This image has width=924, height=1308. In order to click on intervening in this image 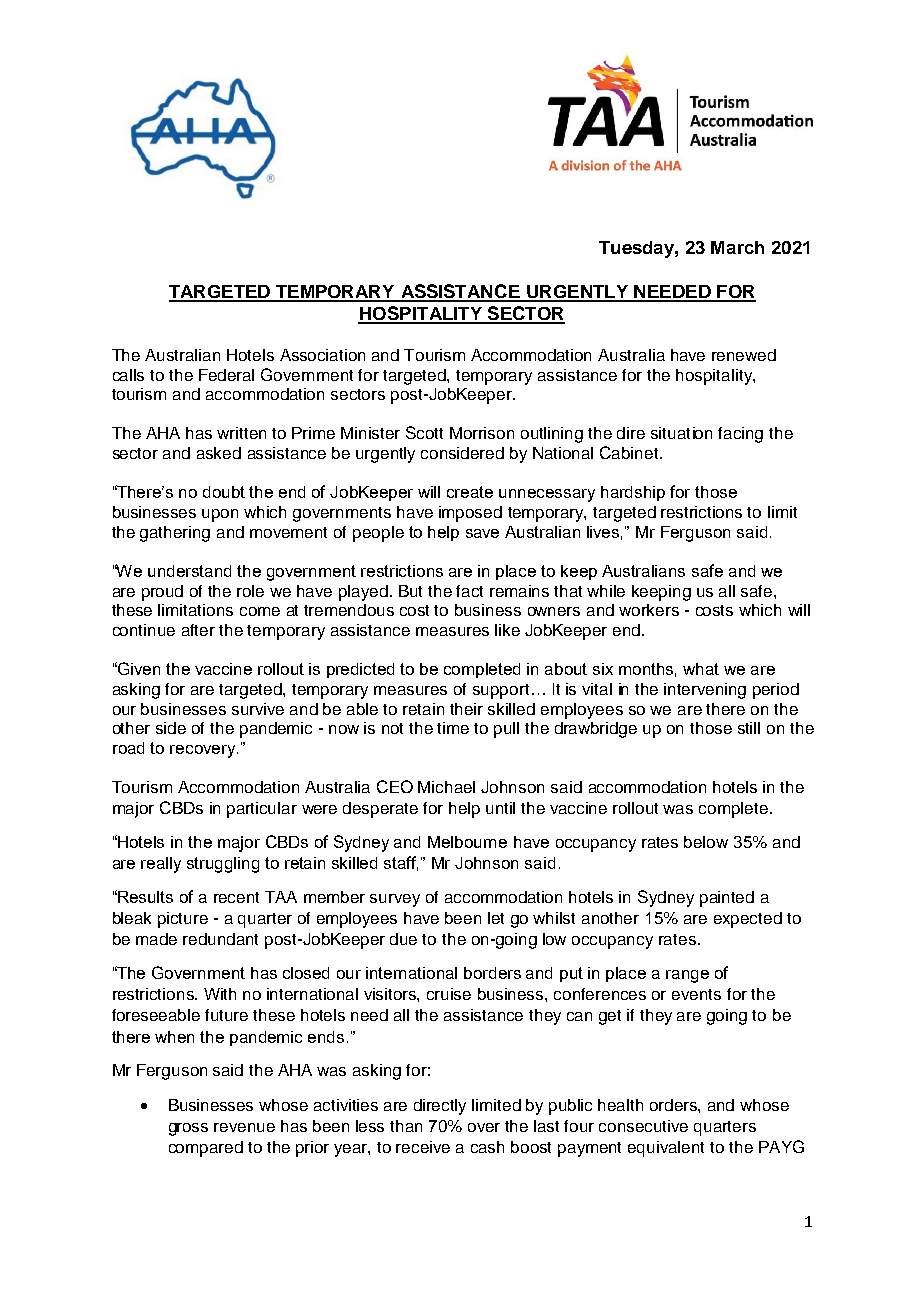, I will do `click(705, 691)`.
